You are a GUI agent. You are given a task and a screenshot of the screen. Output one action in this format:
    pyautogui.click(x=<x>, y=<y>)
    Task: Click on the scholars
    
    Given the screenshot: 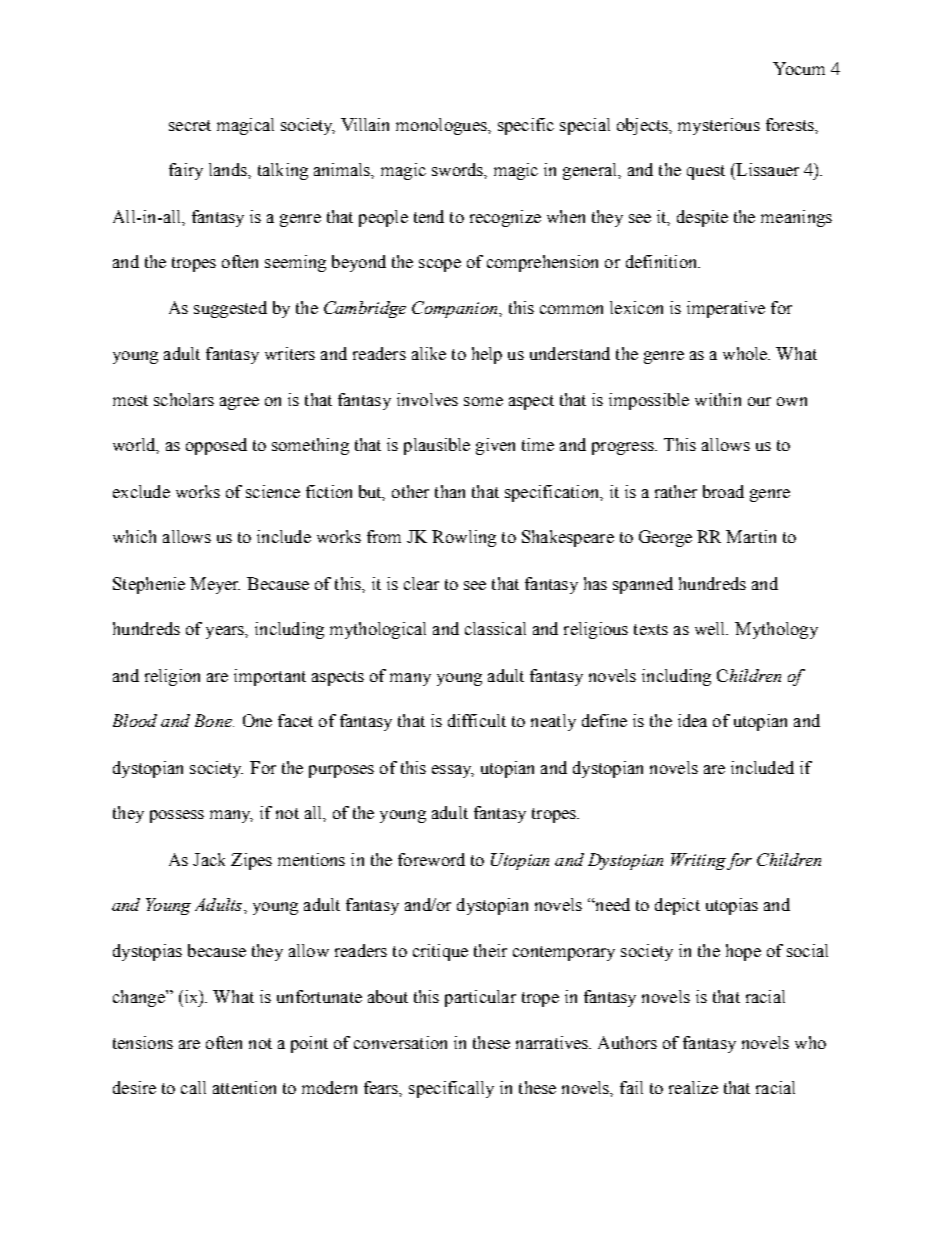 What is the action you would take?
    pyautogui.click(x=184, y=399)
